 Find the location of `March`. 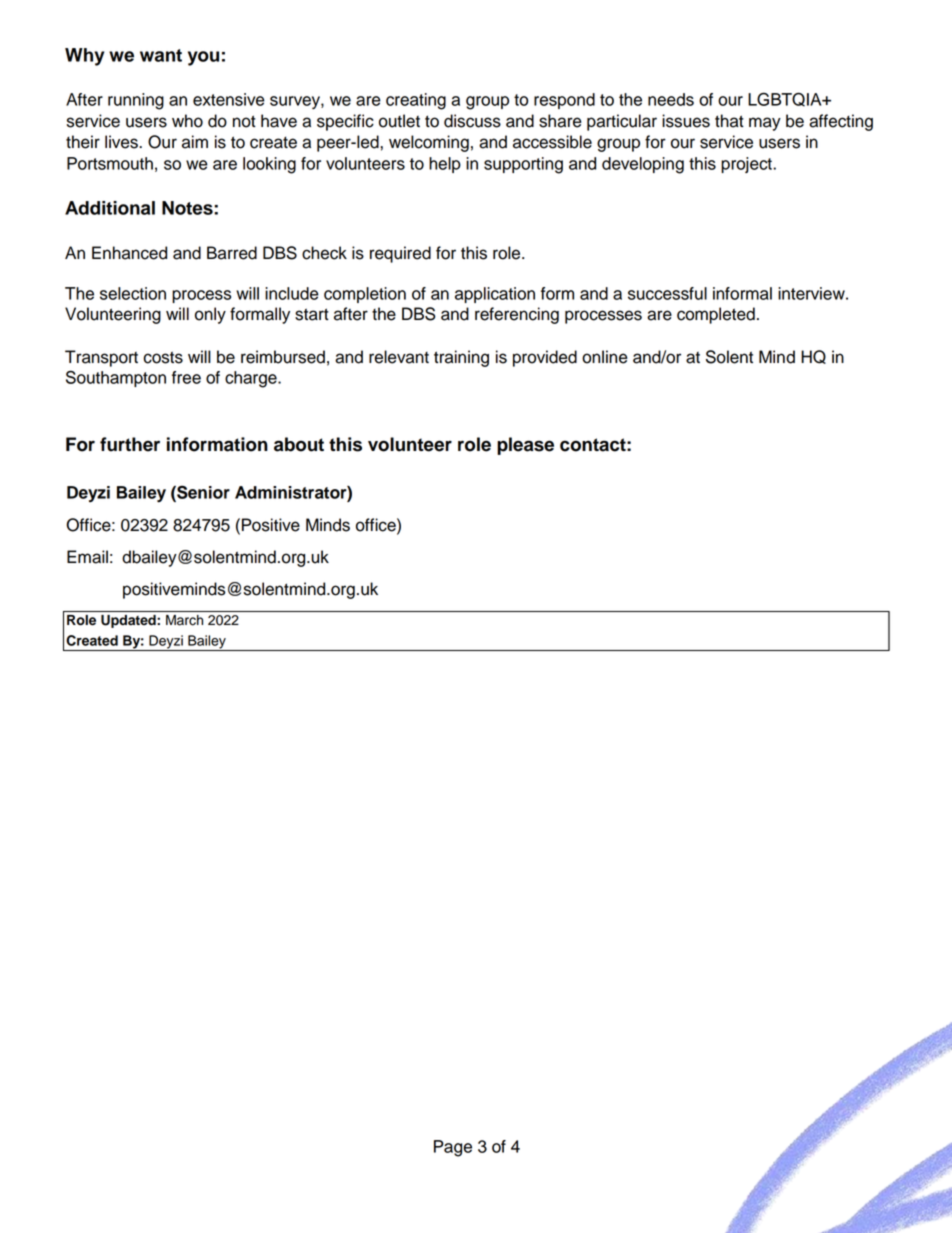

March is located at coordinates (184, 620).
